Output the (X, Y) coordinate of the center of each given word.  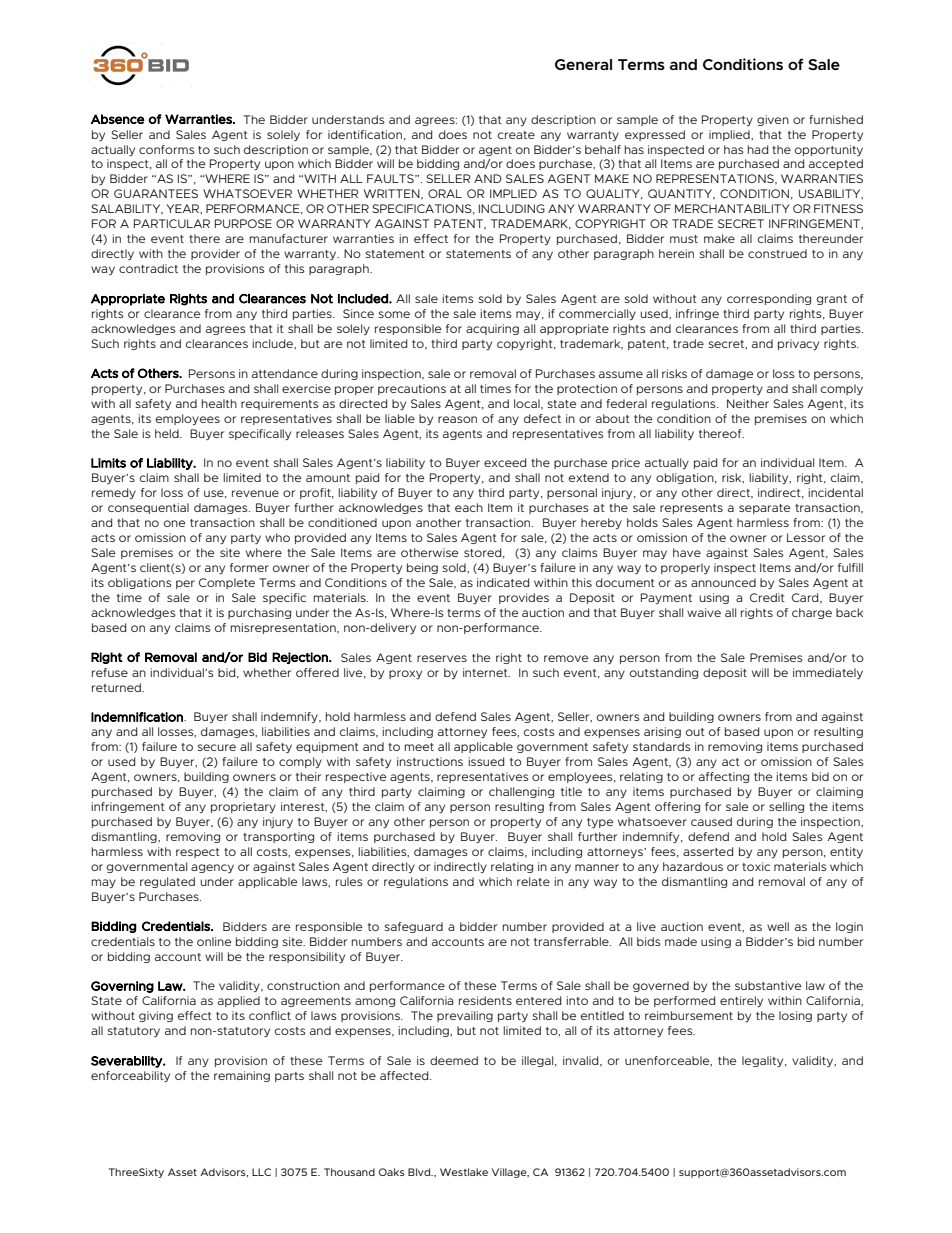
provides (524, 598)
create (516, 135)
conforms (167, 149)
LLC (261, 1172)
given (773, 120)
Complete (227, 583)
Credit (767, 597)
